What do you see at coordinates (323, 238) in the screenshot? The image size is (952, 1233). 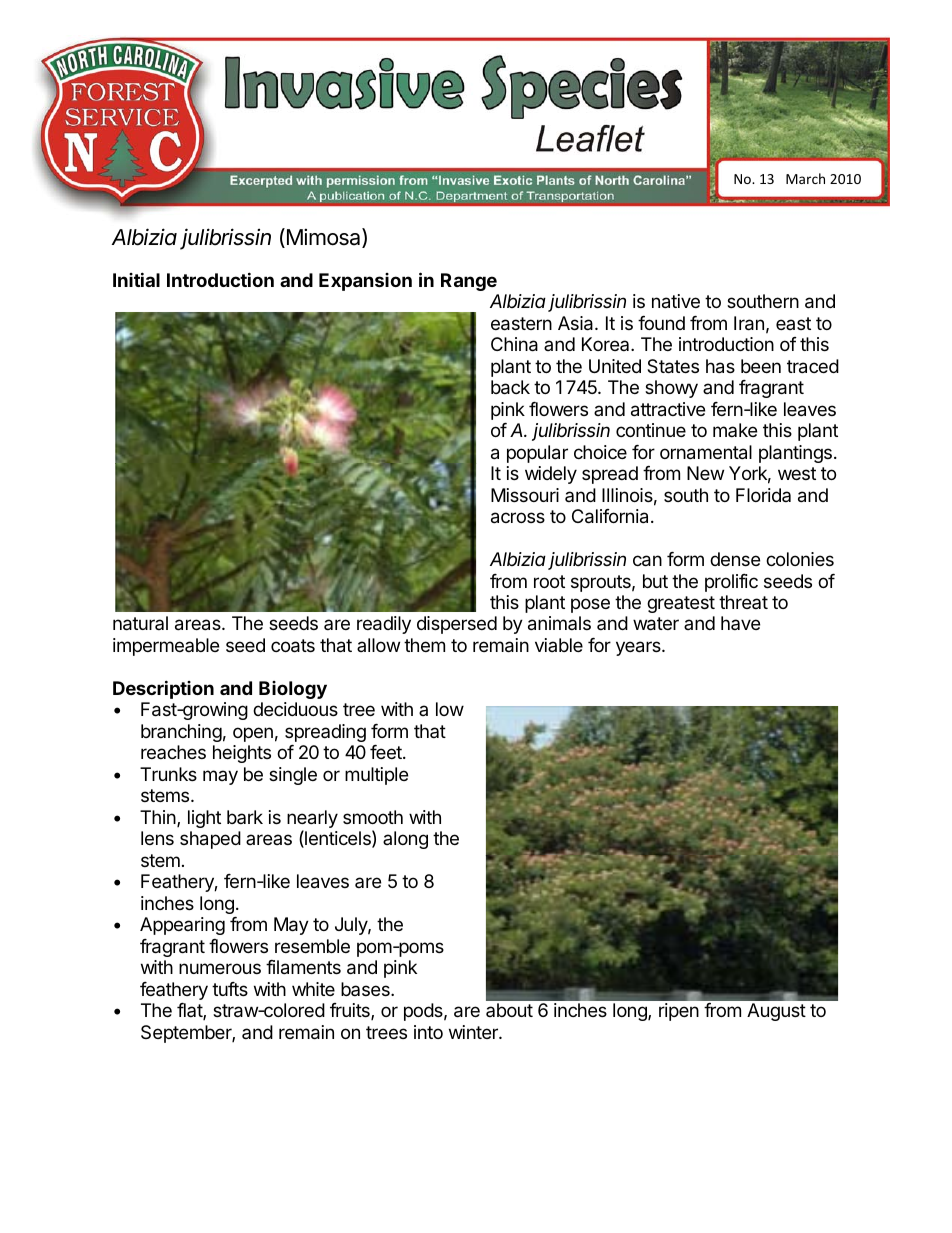 I see `Mimosa` at bounding box center [323, 238].
